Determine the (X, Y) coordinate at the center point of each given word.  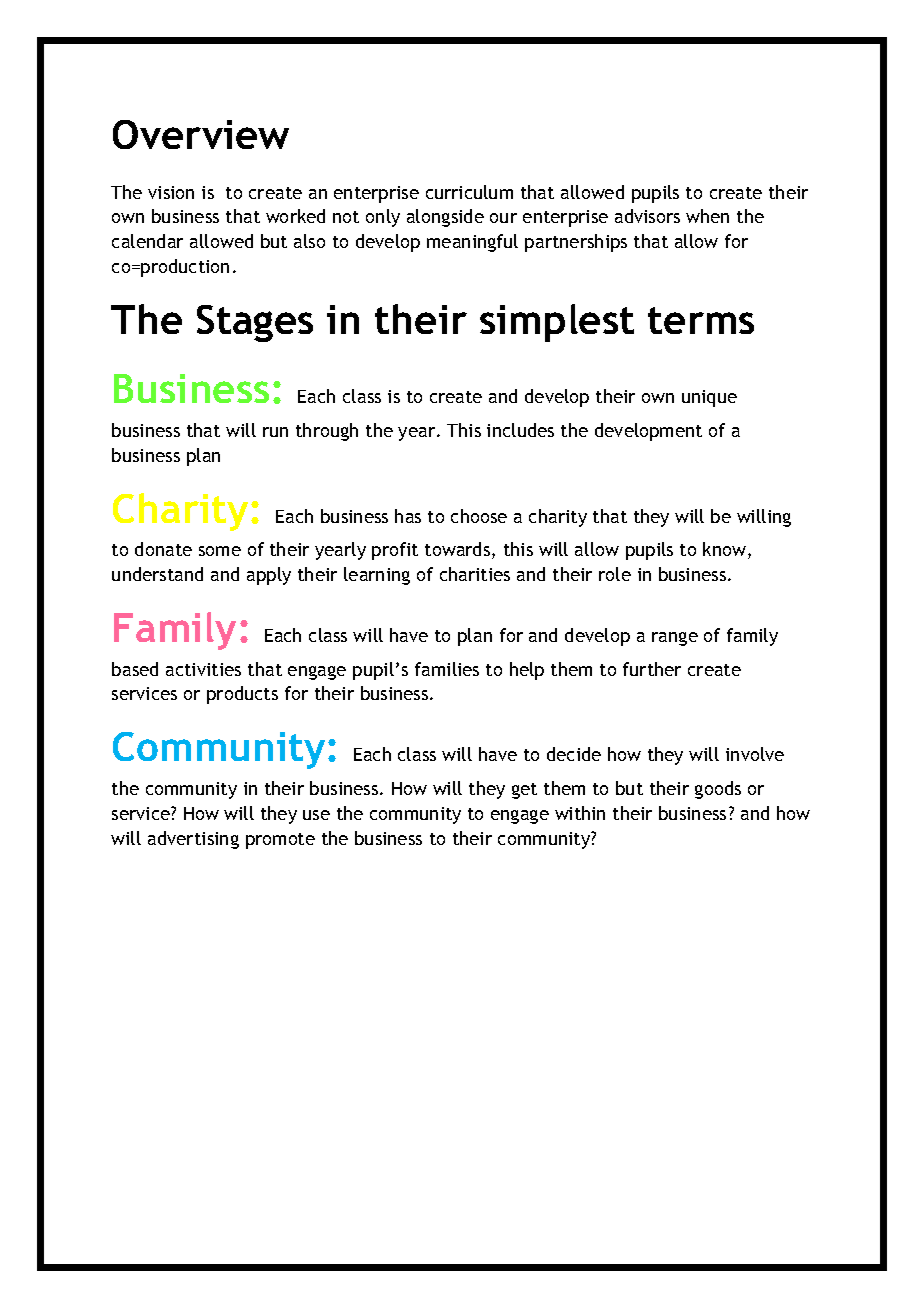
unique (709, 398)
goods (718, 790)
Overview (201, 134)
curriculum (469, 192)
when (707, 216)
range (675, 639)
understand (157, 574)
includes (520, 430)
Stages (255, 323)
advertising (193, 840)
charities (475, 574)
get (524, 791)
